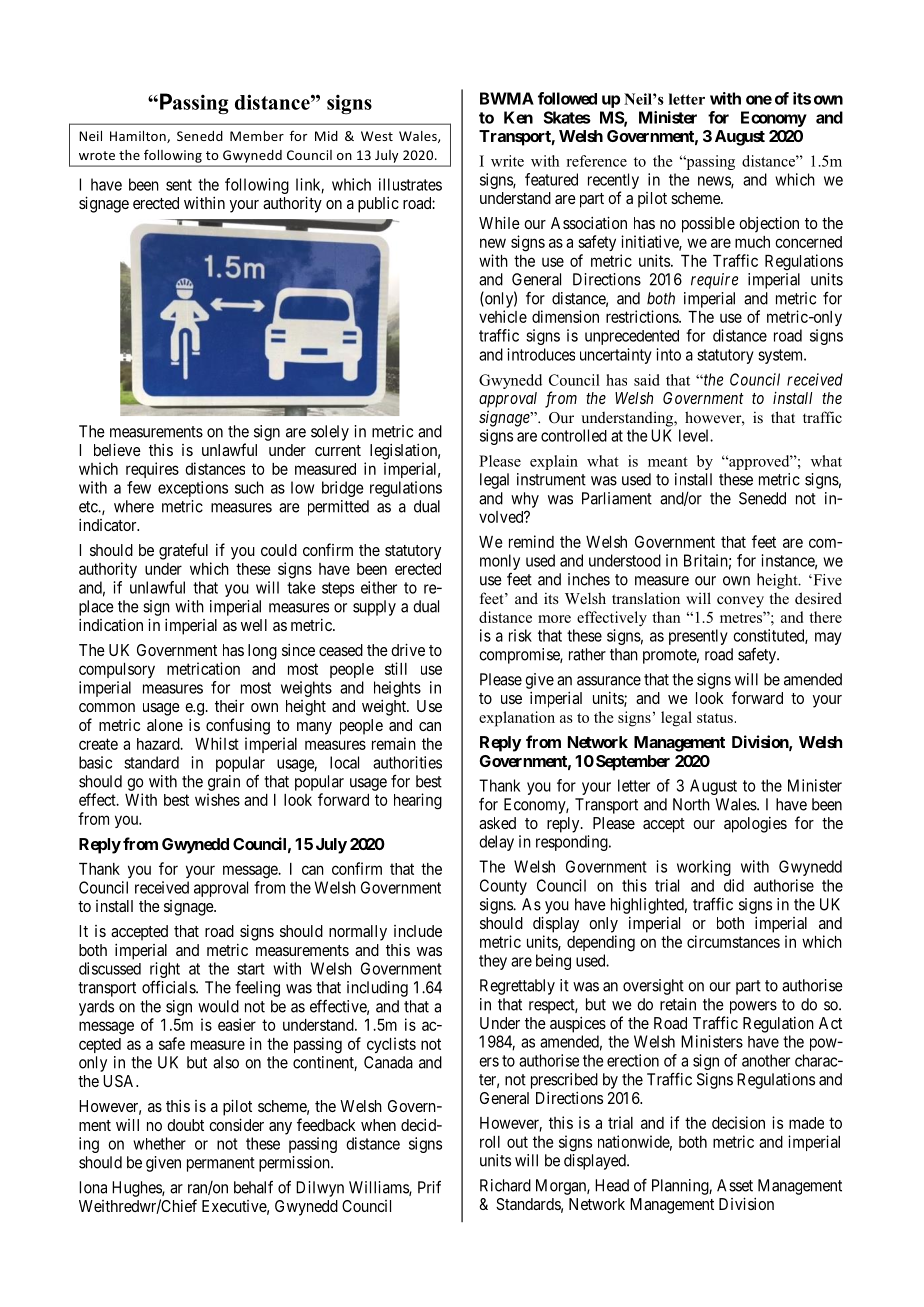 The image size is (924, 1307). What do you see at coordinates (139, 137) in the image?
I see `Hamilton` at bounding box center [139, 137].
